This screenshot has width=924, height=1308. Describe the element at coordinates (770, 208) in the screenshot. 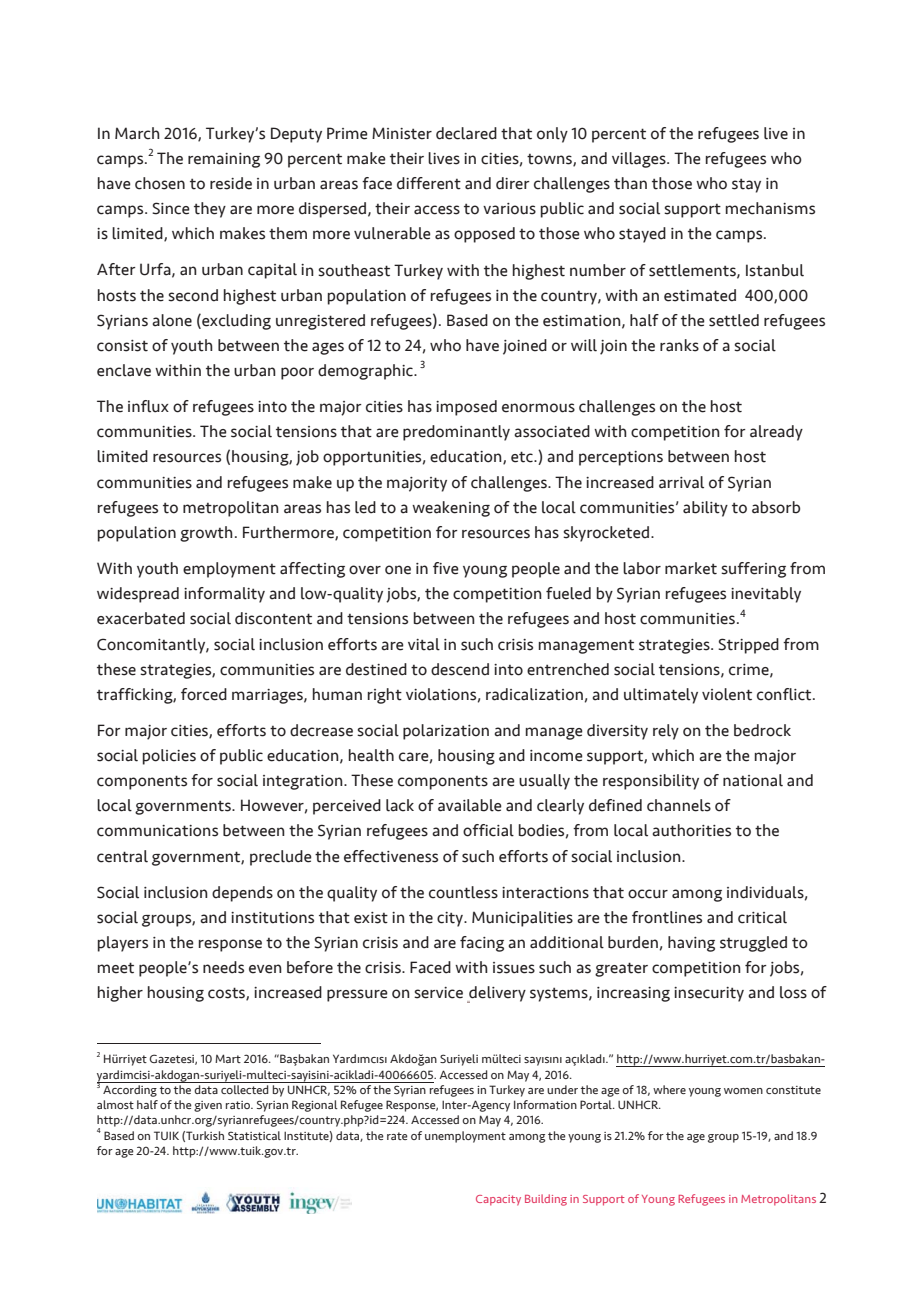

I see `mechanisms` at that location.
